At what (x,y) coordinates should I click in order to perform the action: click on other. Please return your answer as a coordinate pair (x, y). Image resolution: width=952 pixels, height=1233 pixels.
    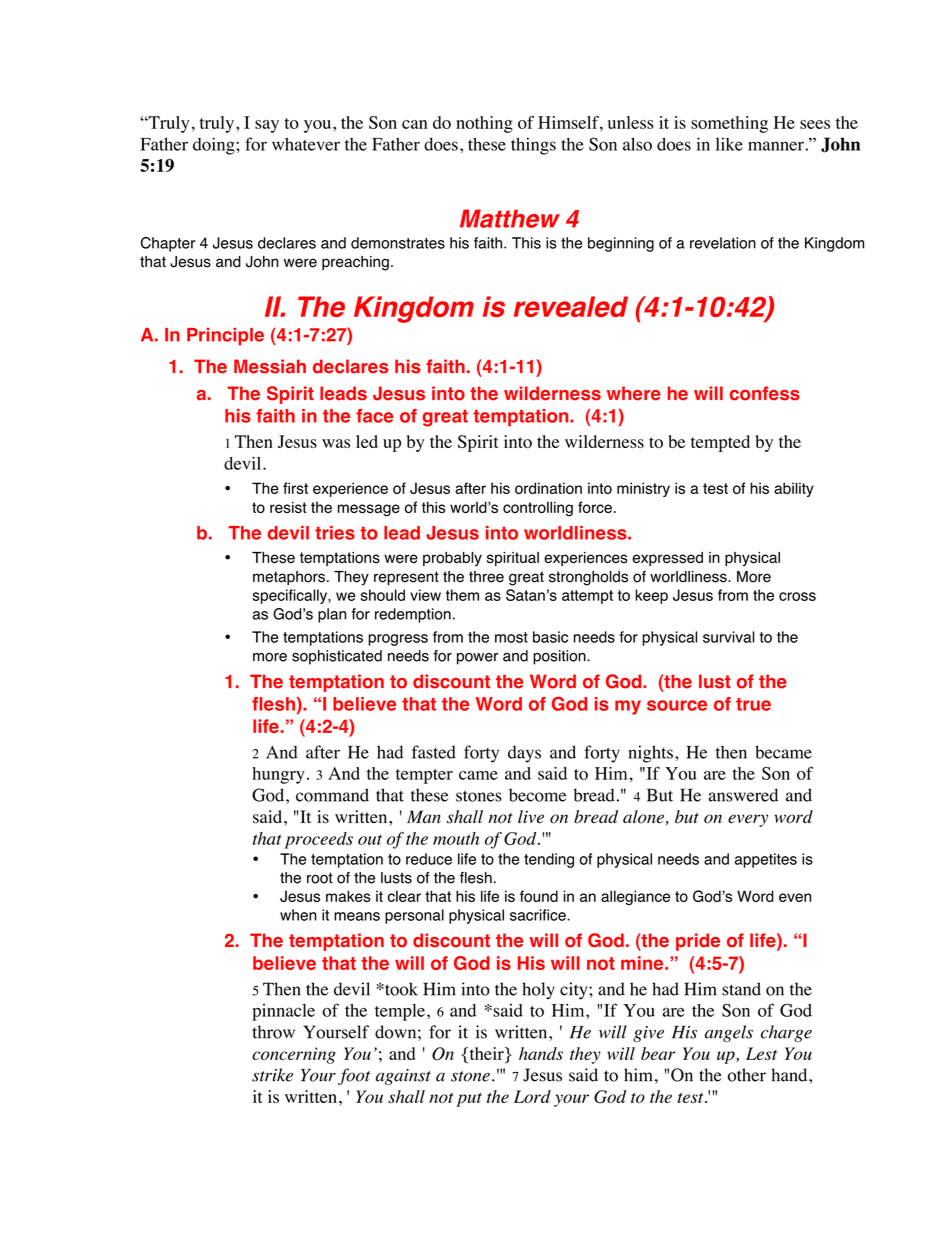
    Looking at the image, I should click on (747, 1075).
